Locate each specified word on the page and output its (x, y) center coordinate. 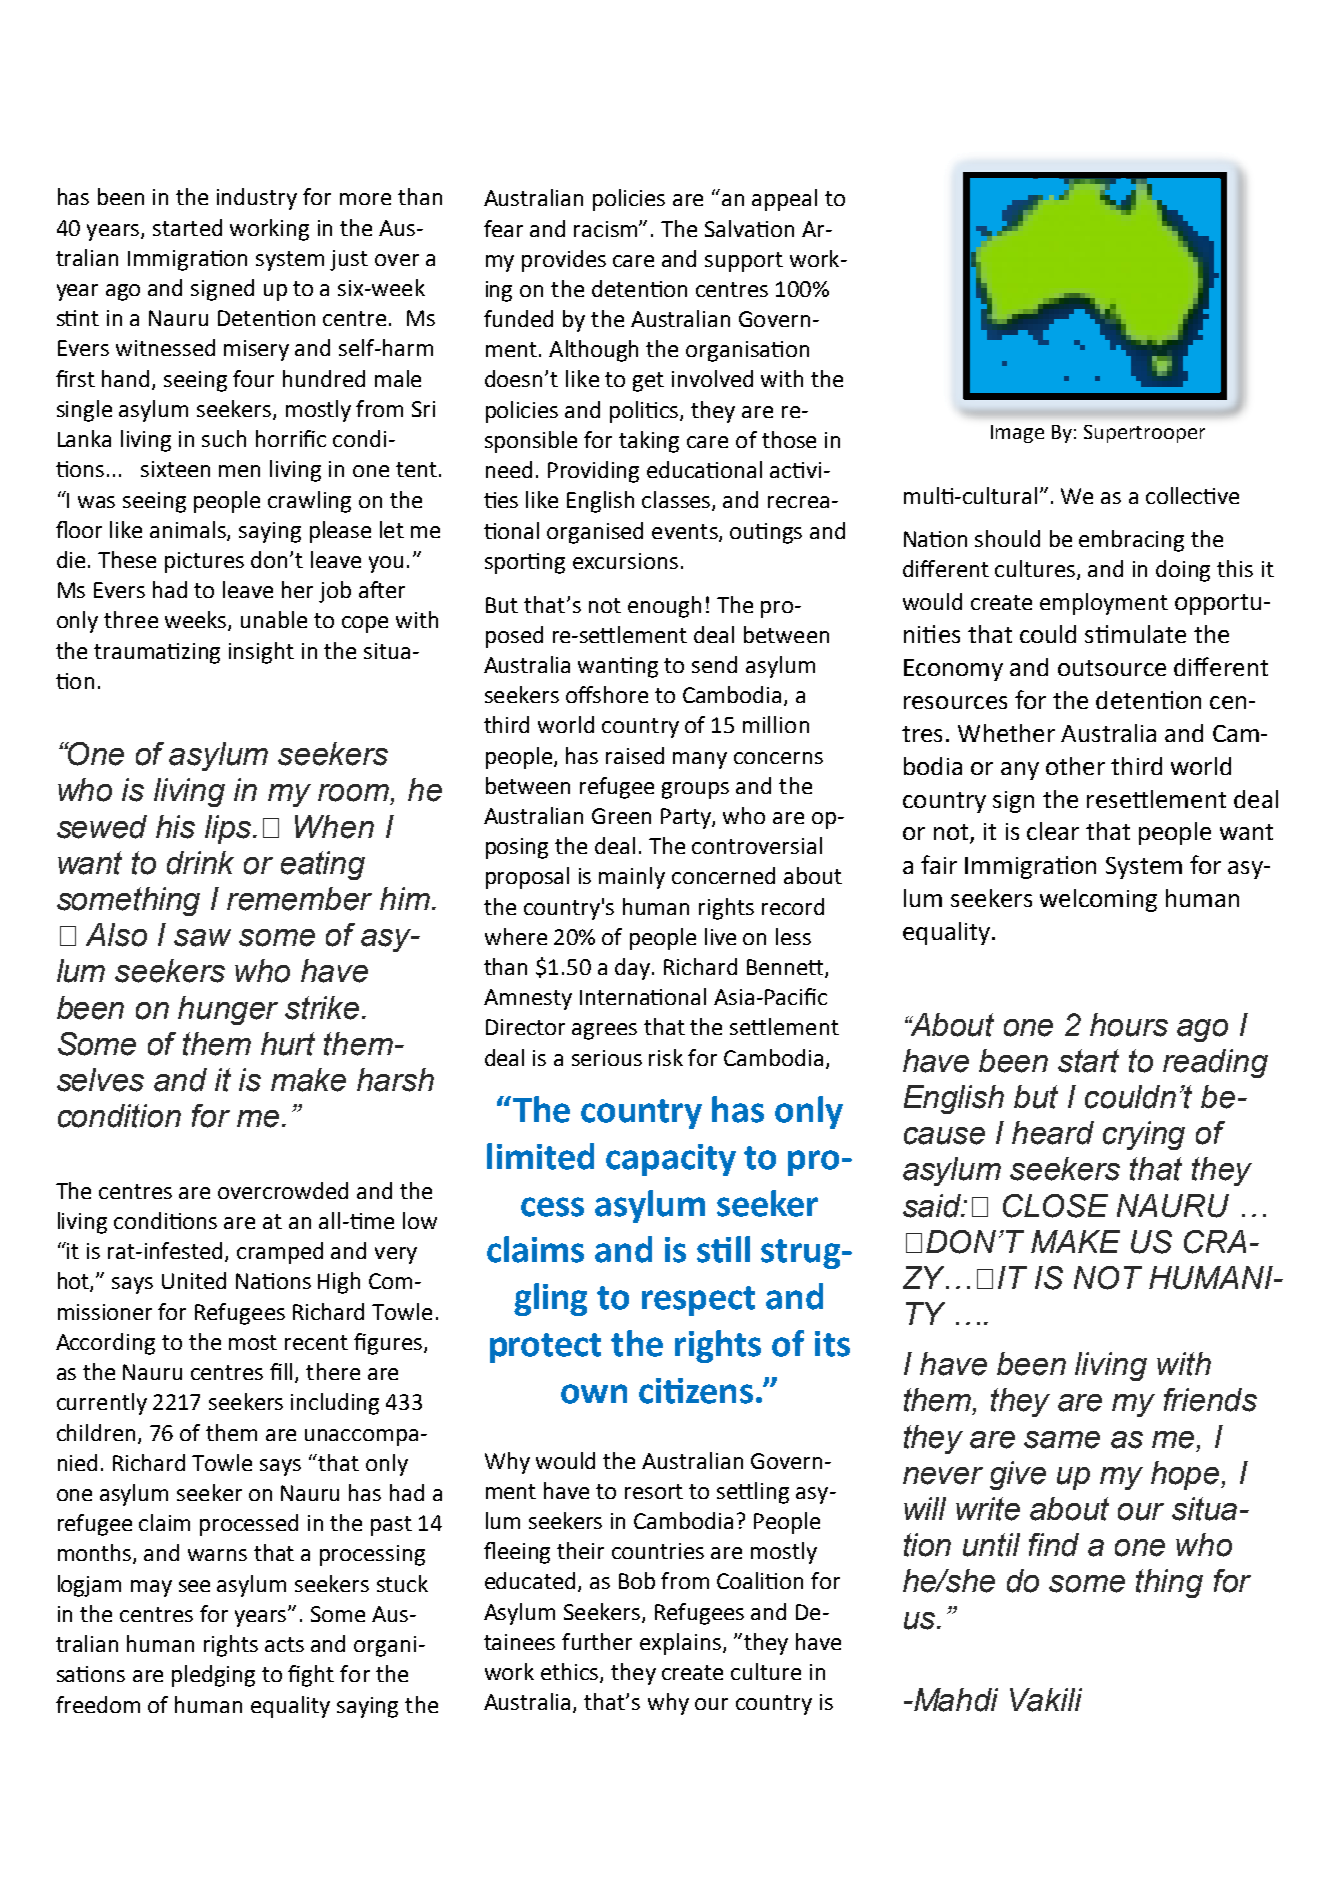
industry (257, 199)
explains (680, 1644)
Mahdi (954, 1700)
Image (1017, 434)
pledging (213, 1676)
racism (607, 229)
